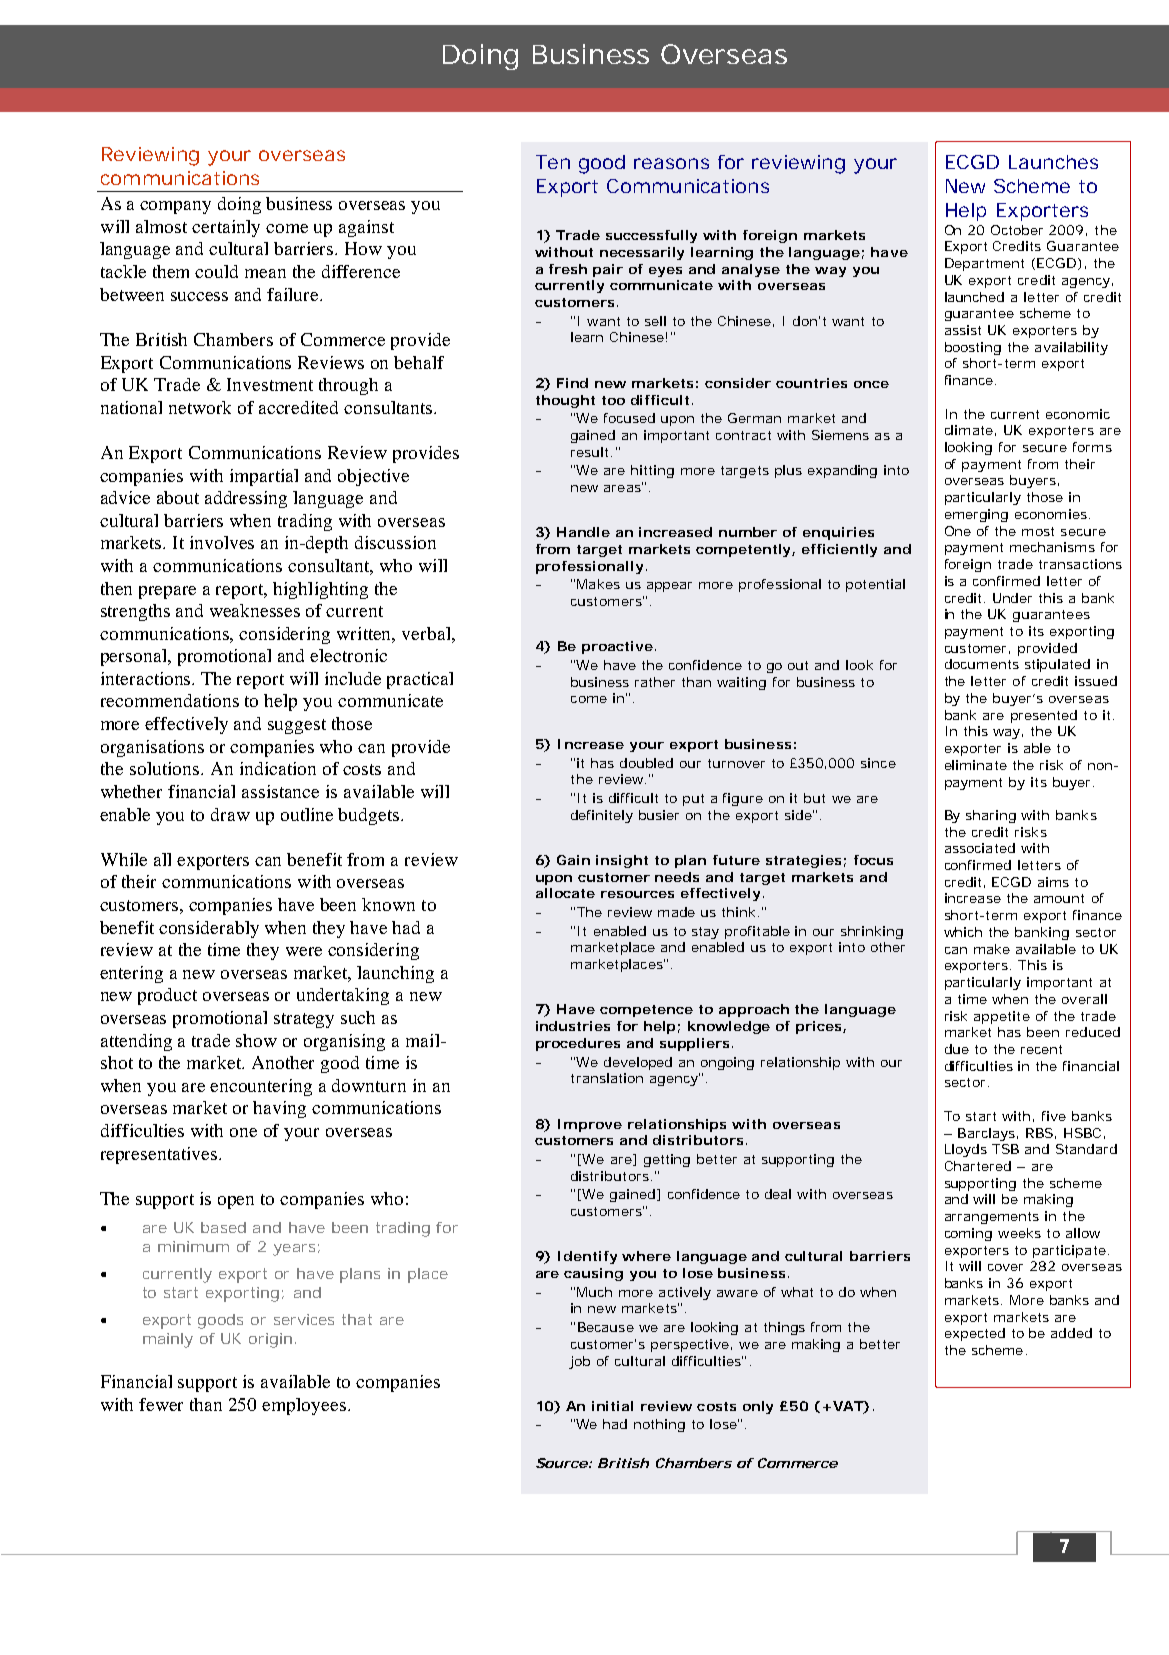  What do you see at coordinates (305, 1406) in the document?
I see `employees` at bounding box center [305, 1406].
